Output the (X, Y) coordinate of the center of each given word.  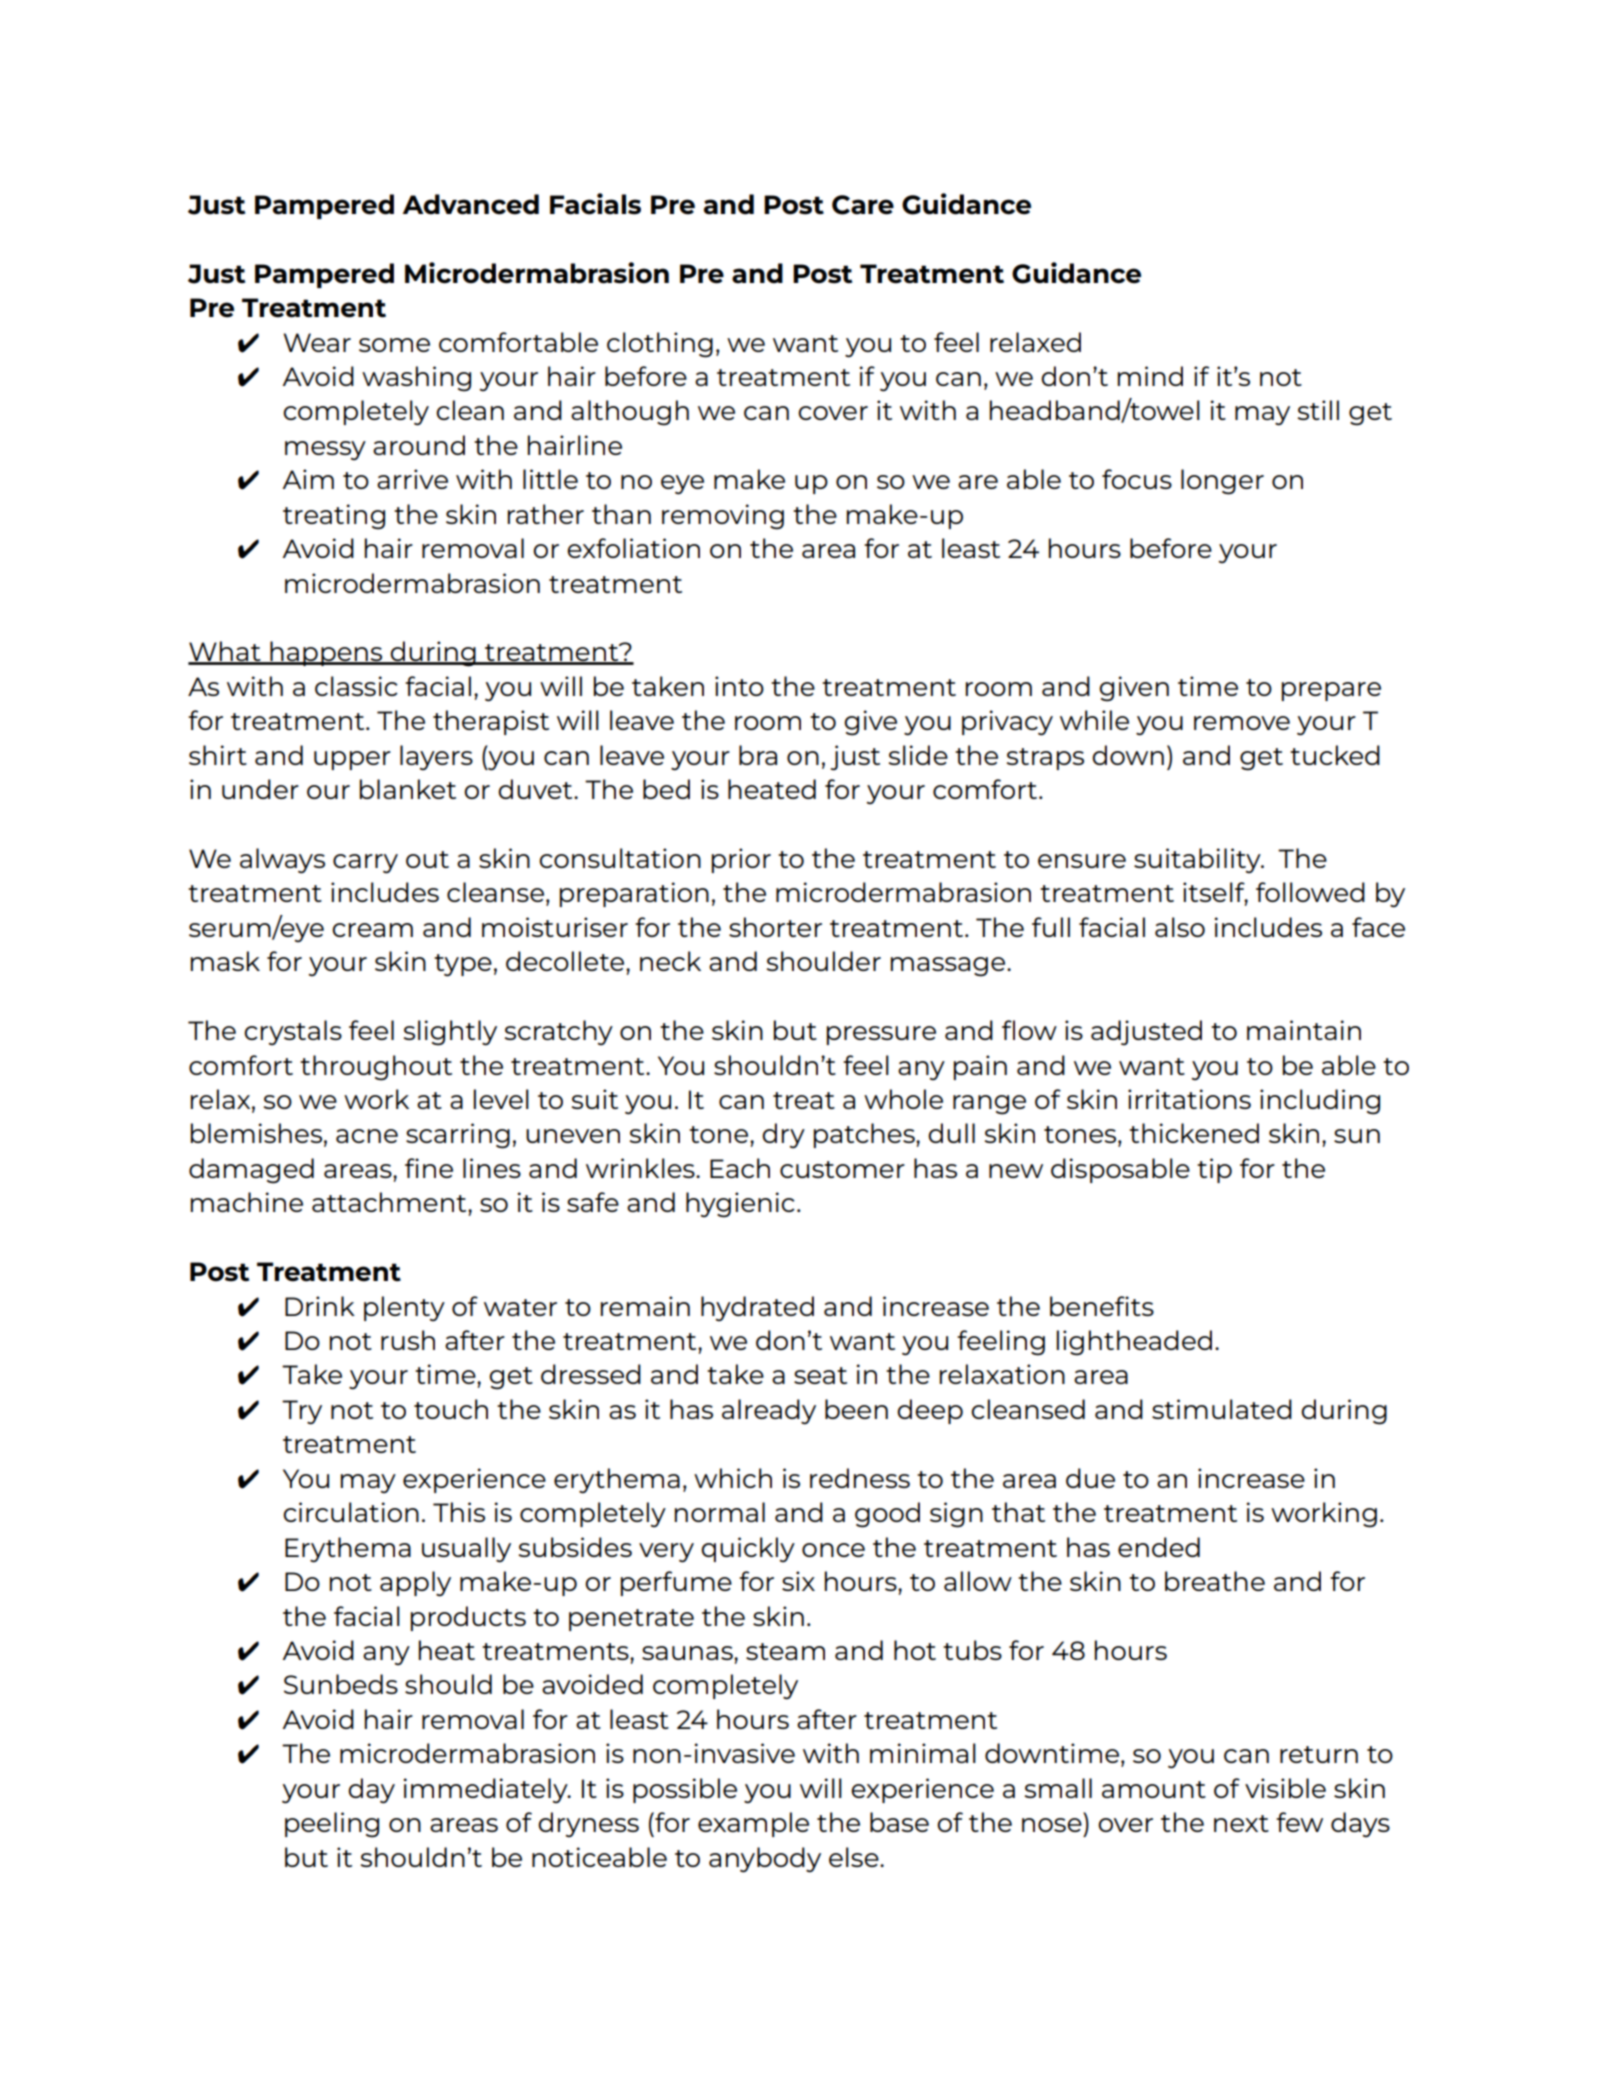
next (1241, 1823)
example (753, 1824)
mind (1150, 376)
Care (863, 205)
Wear (317, 342)
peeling (332, 1825)
